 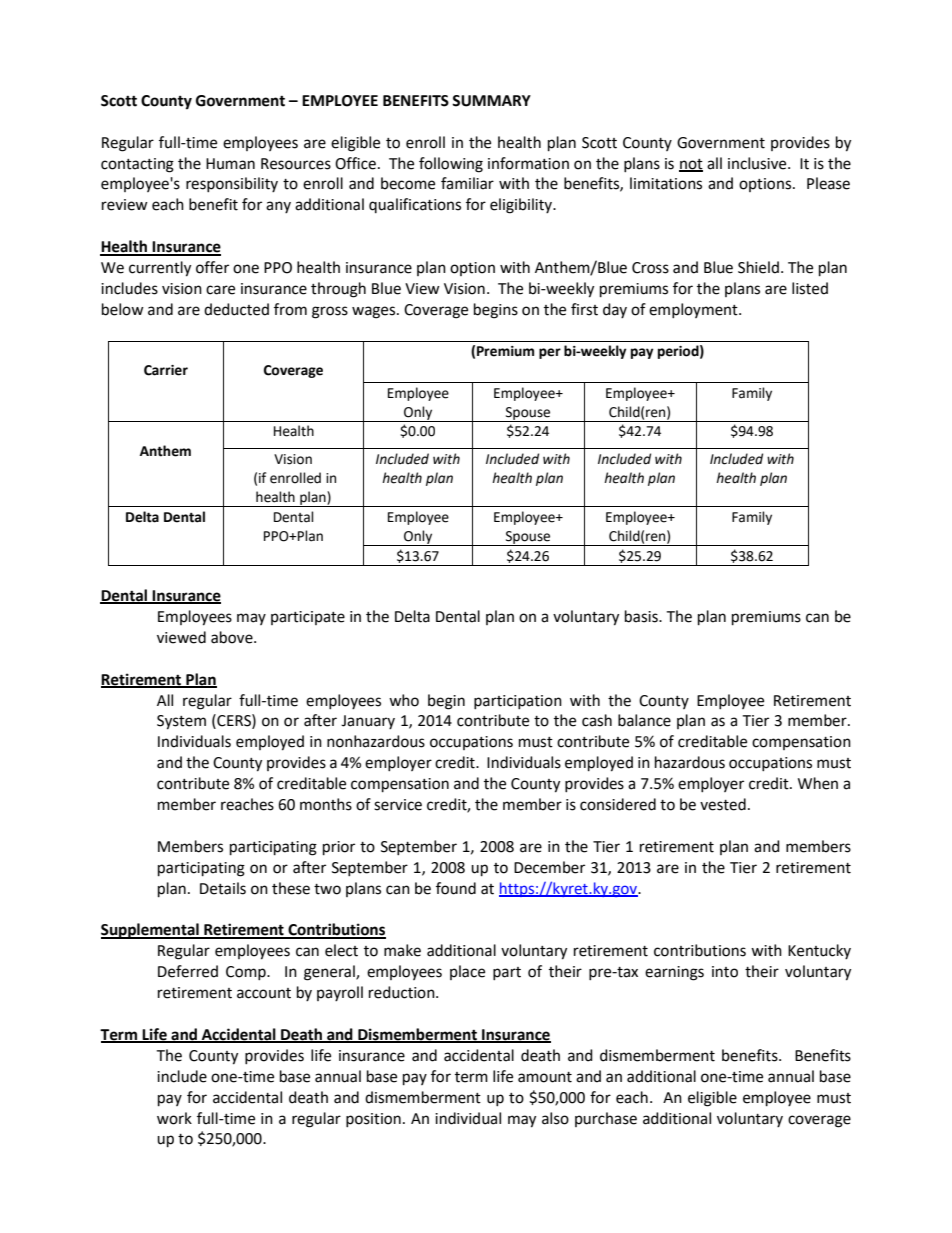 What do you see at coordinates (404, 700) in the screenshot?
I see `who` at bounding box center [404, 700].
